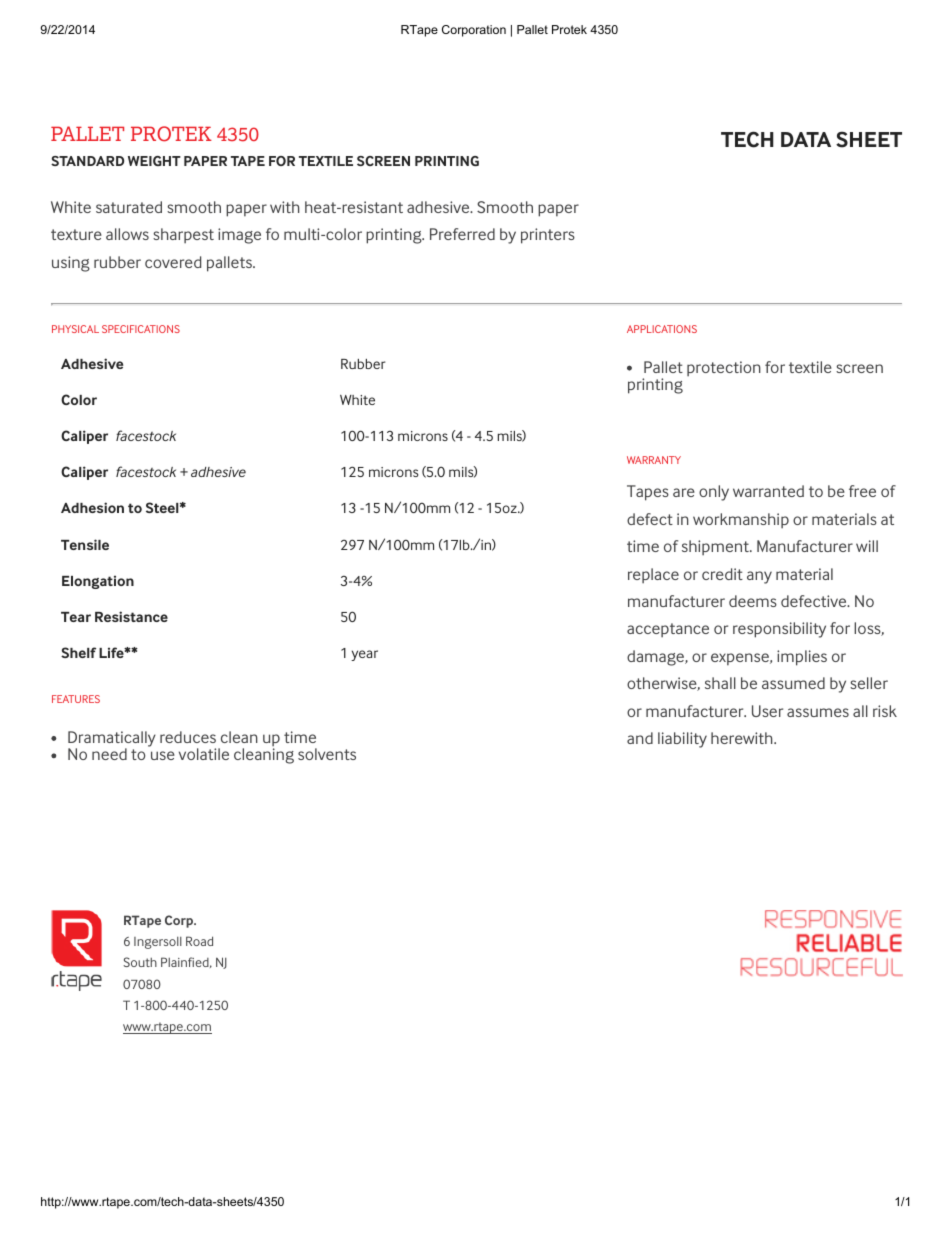  What do you see at coordinates (793, 683) in the document?
I see `assumed` at bounding box center [793, 683].
